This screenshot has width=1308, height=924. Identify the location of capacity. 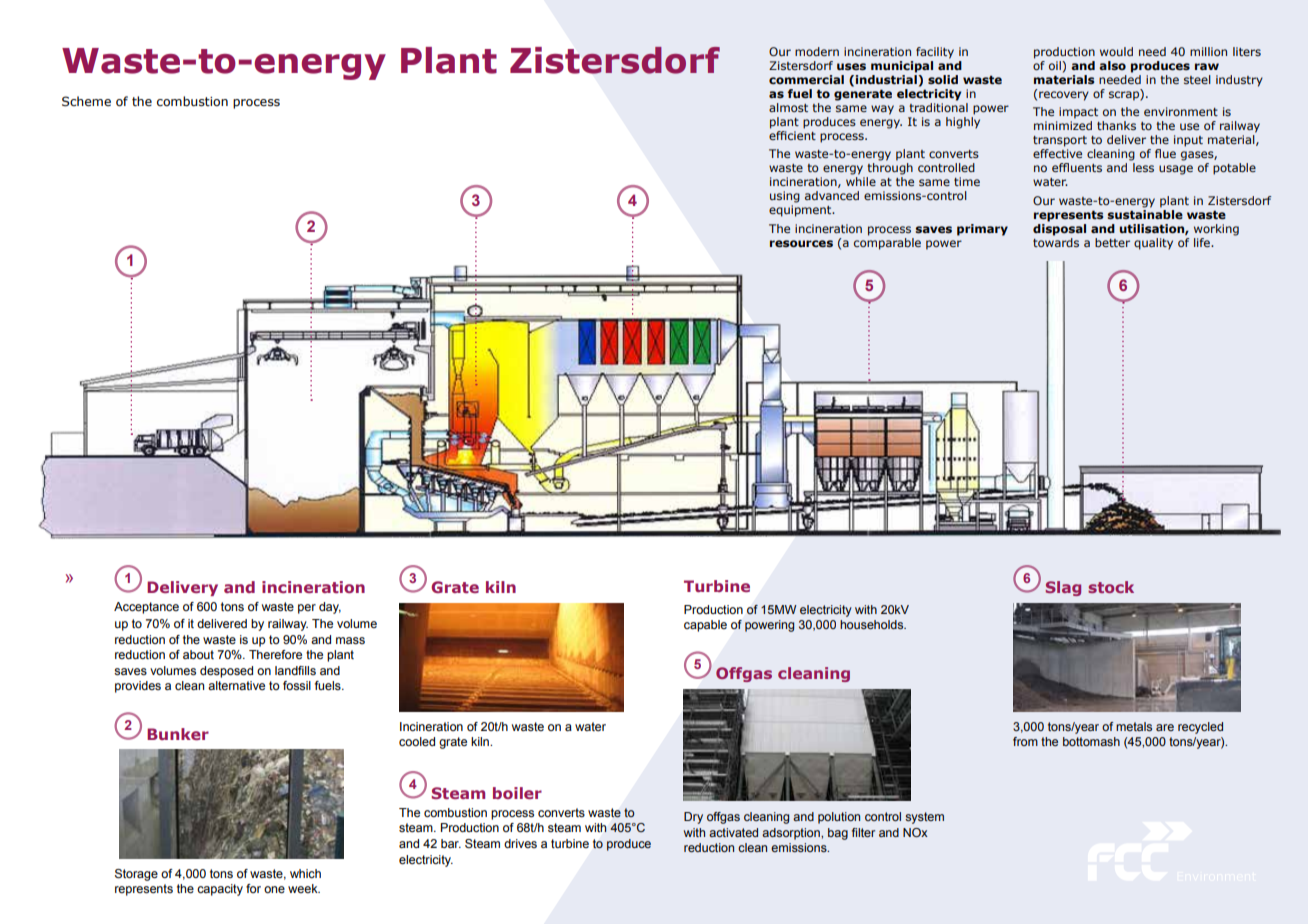
(220, 890).
